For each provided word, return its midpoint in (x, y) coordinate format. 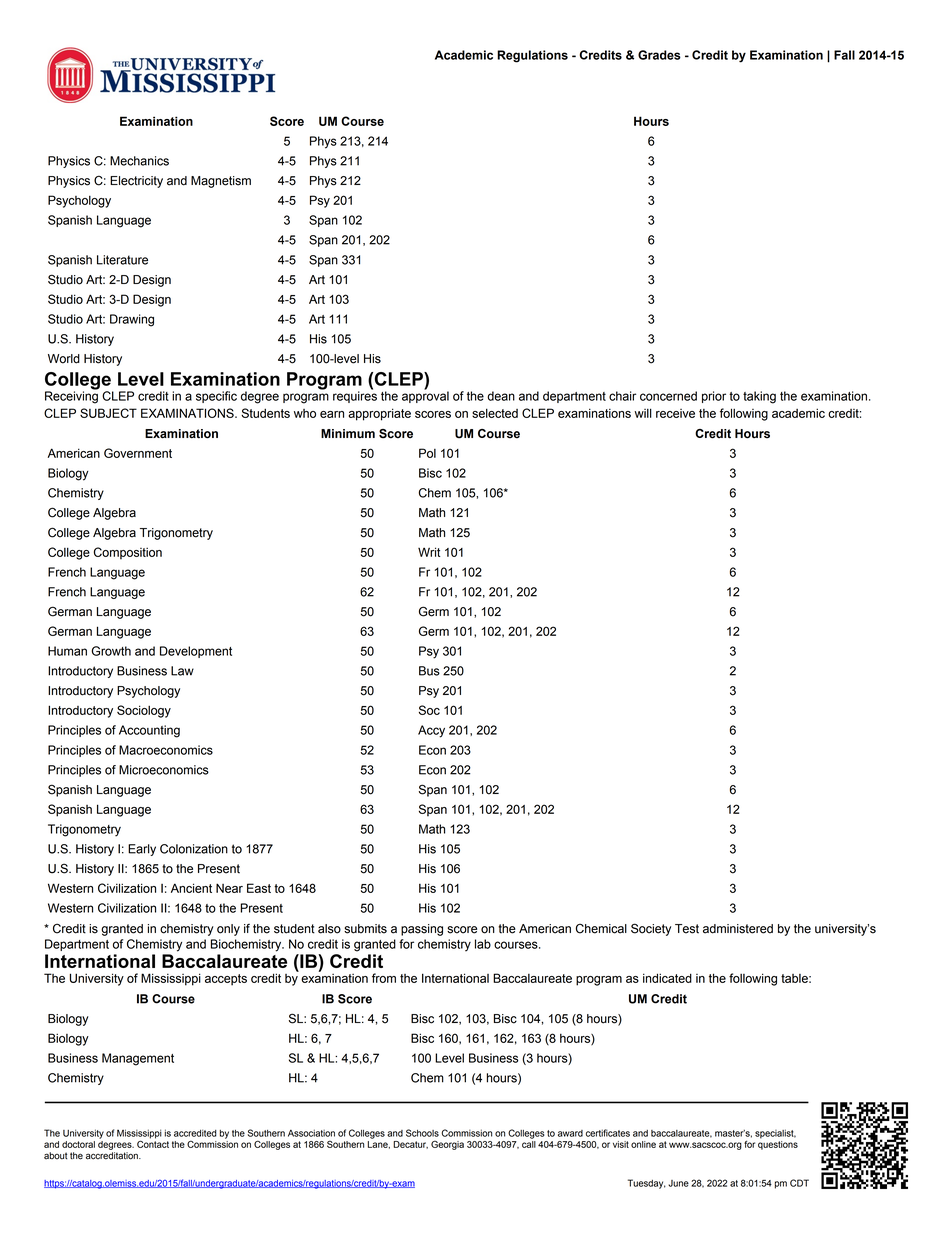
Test (687, 929)
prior (714, 397)
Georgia (447, 1145)
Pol (427, 453)
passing (422, 930)
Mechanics (139, 161)
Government (138, 453)
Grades (659, 55)
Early (142, 850)
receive (675, 413)
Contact (153, 1143)
